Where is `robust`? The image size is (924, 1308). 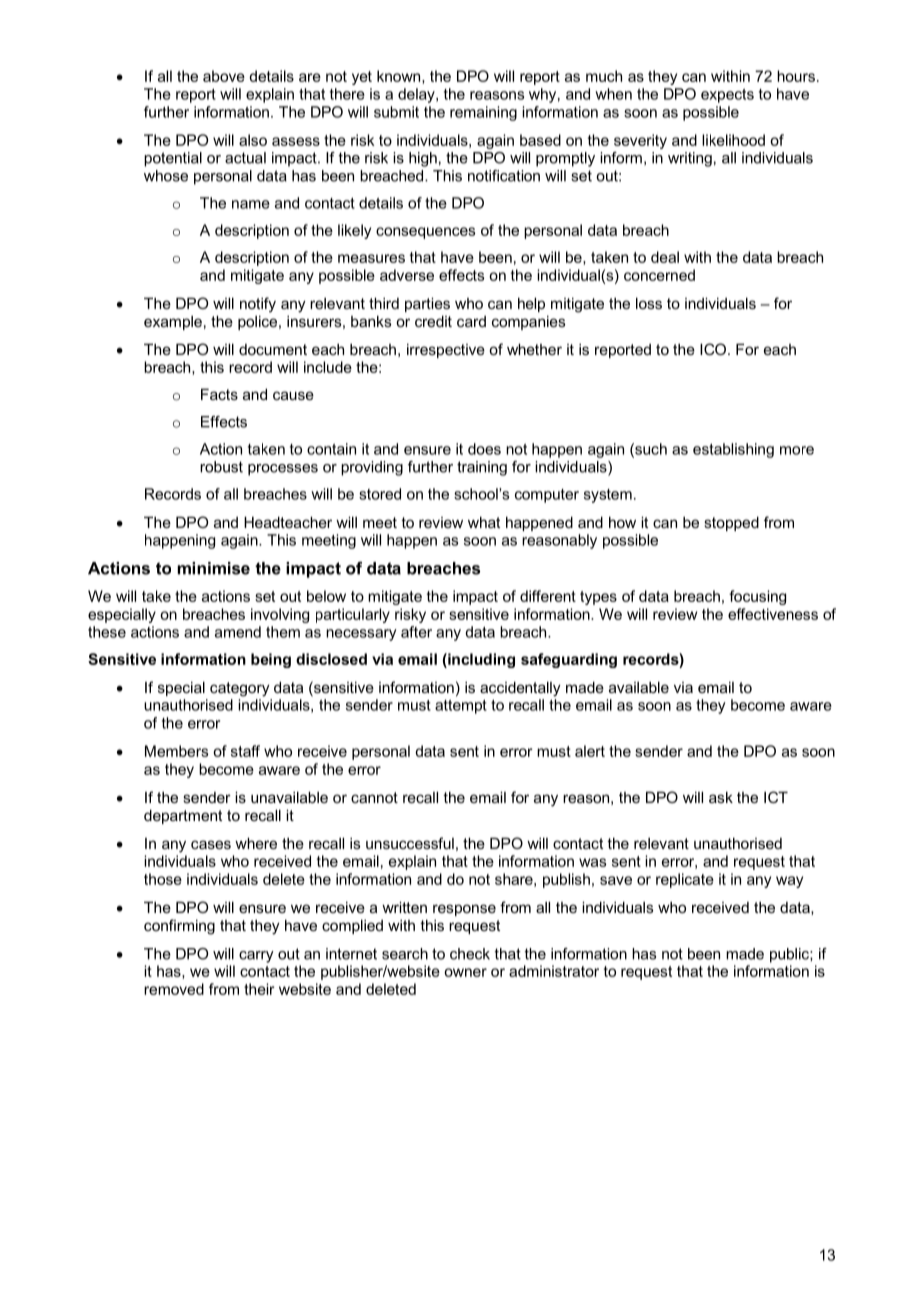 robust is located at coordinates (221, 467).
